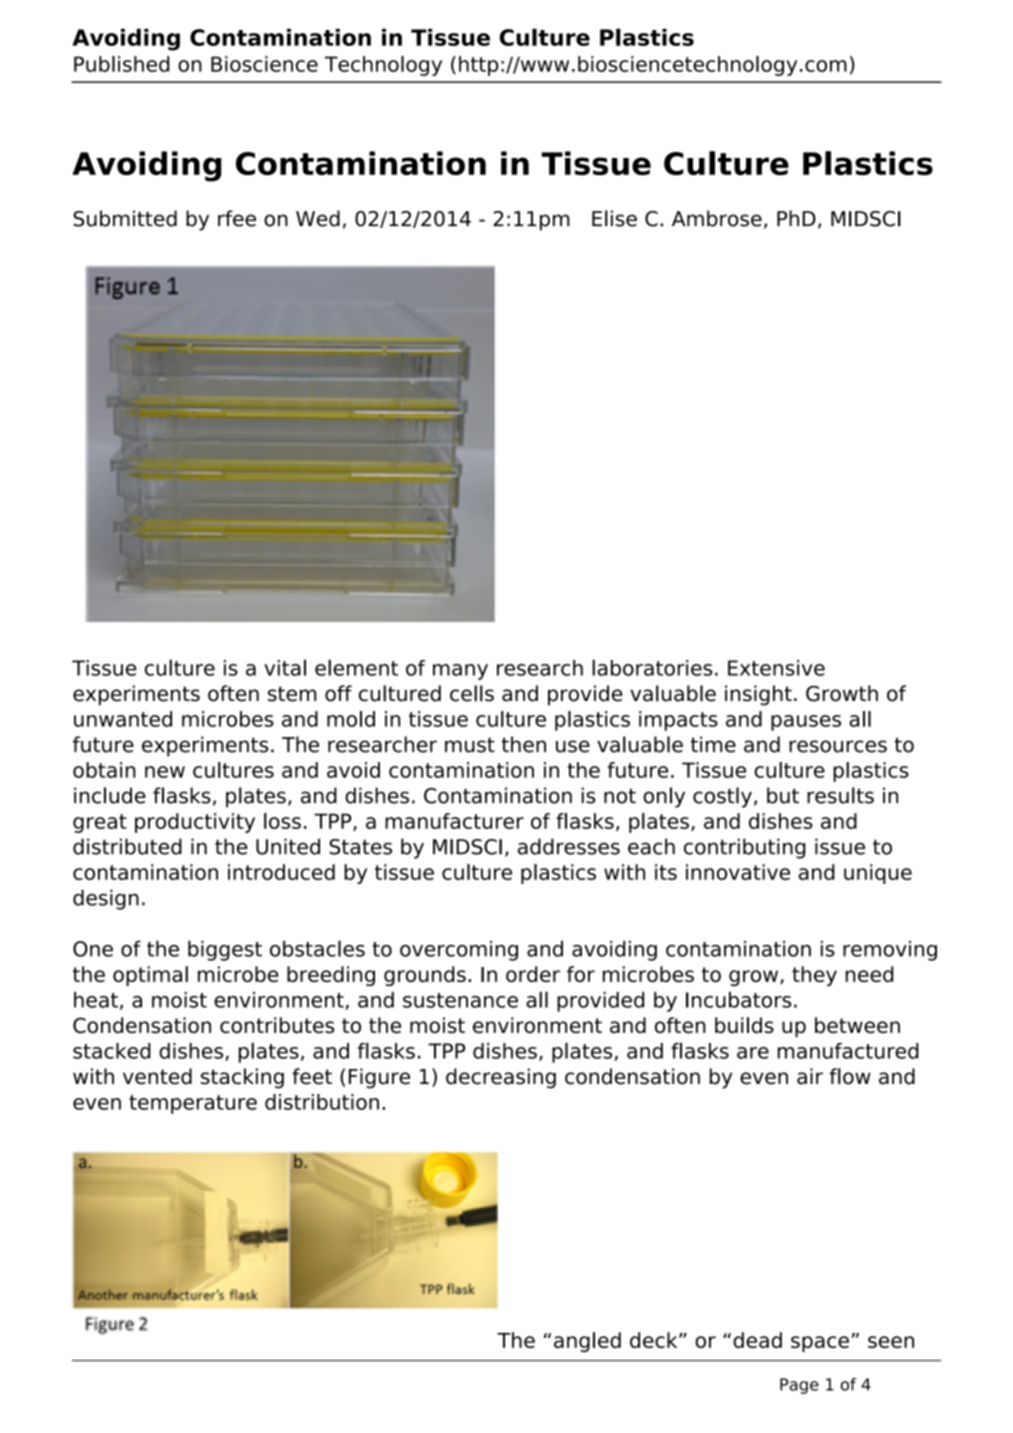 This document has width=1013, height=1433. Describe the element at coordinates (285, 667) in the document. I see `vital` at that location.
